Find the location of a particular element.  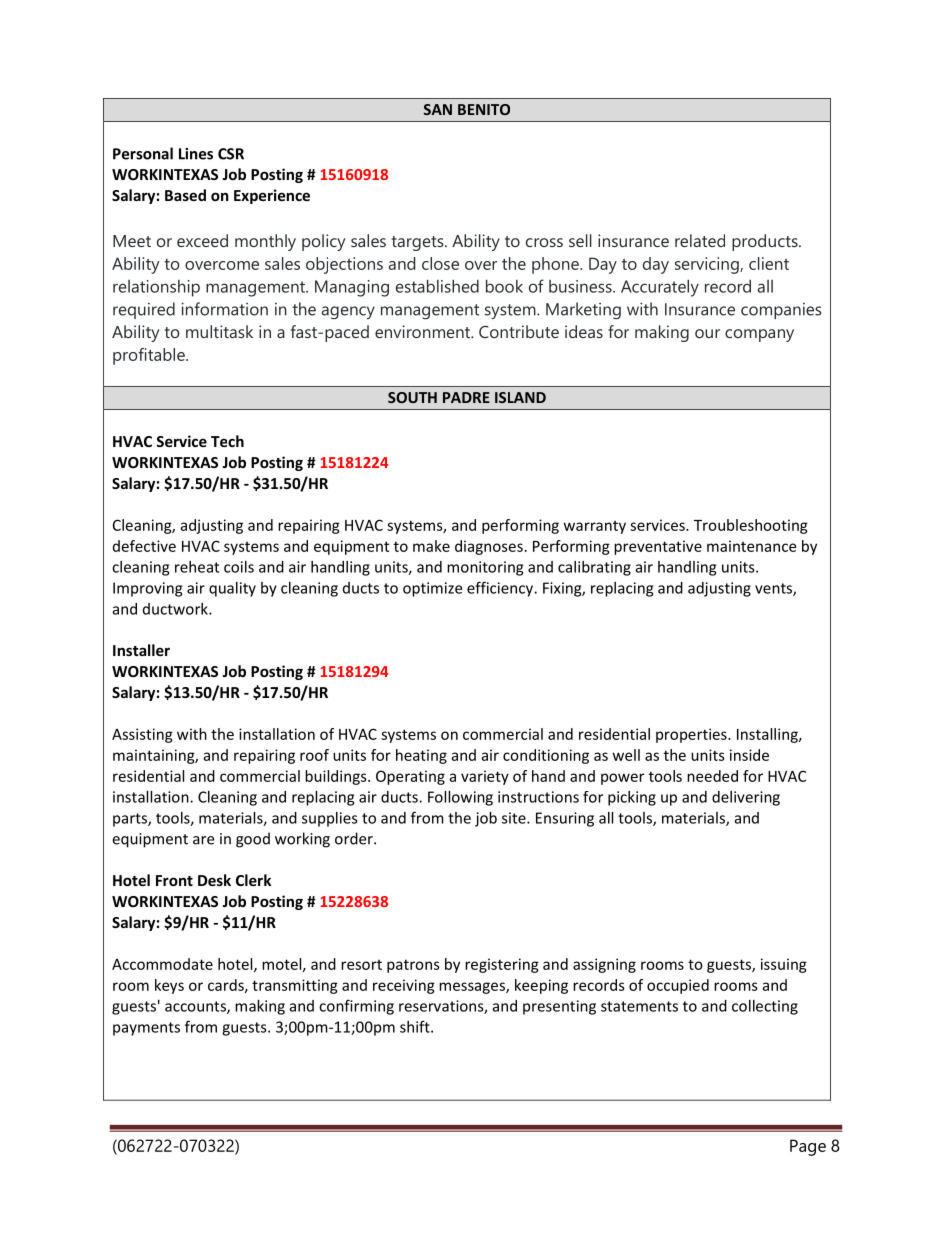

BENITO is located at coordinates (484, 109).
